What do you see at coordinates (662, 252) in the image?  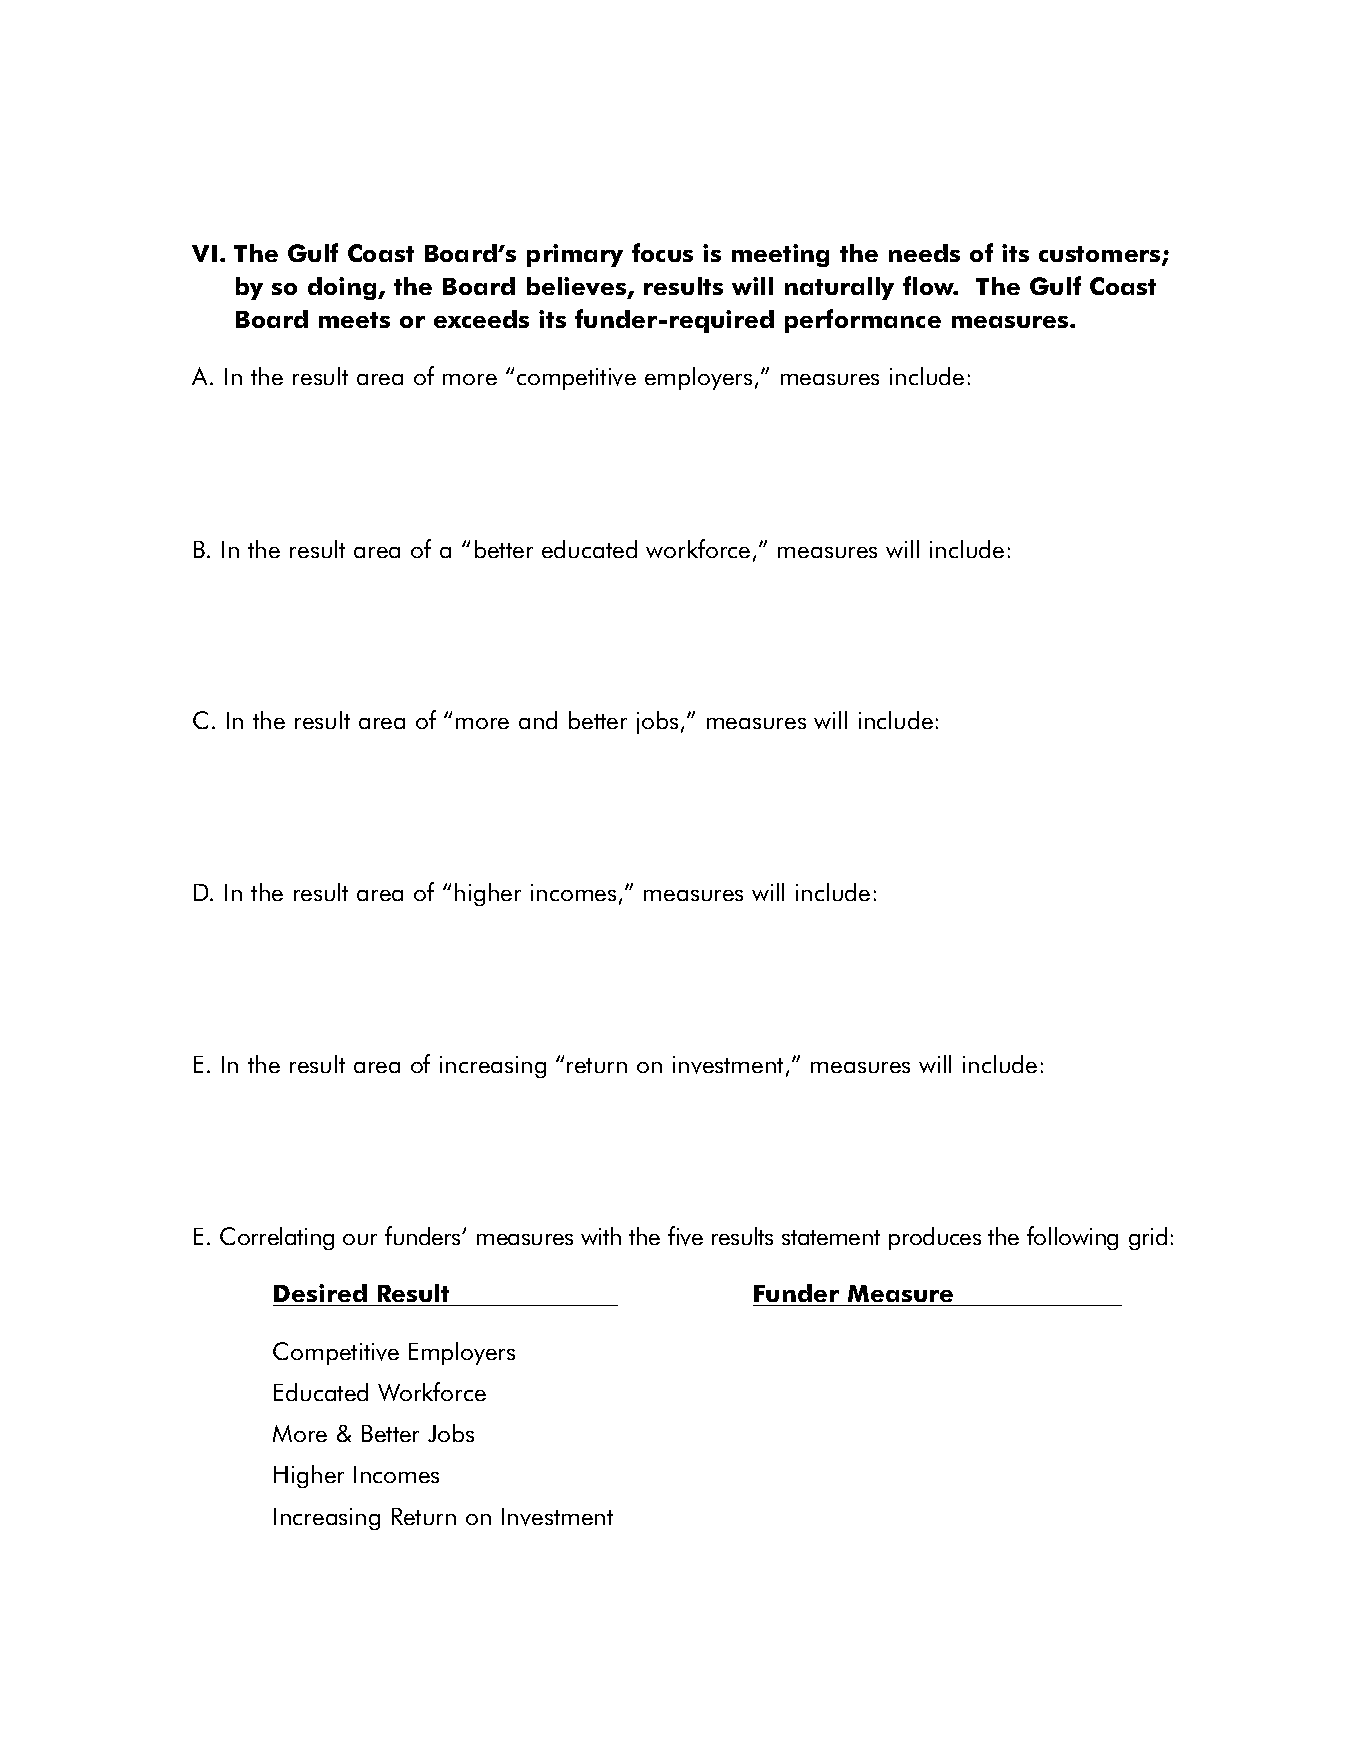 I see `focus` at bounding box center [662, 252].
